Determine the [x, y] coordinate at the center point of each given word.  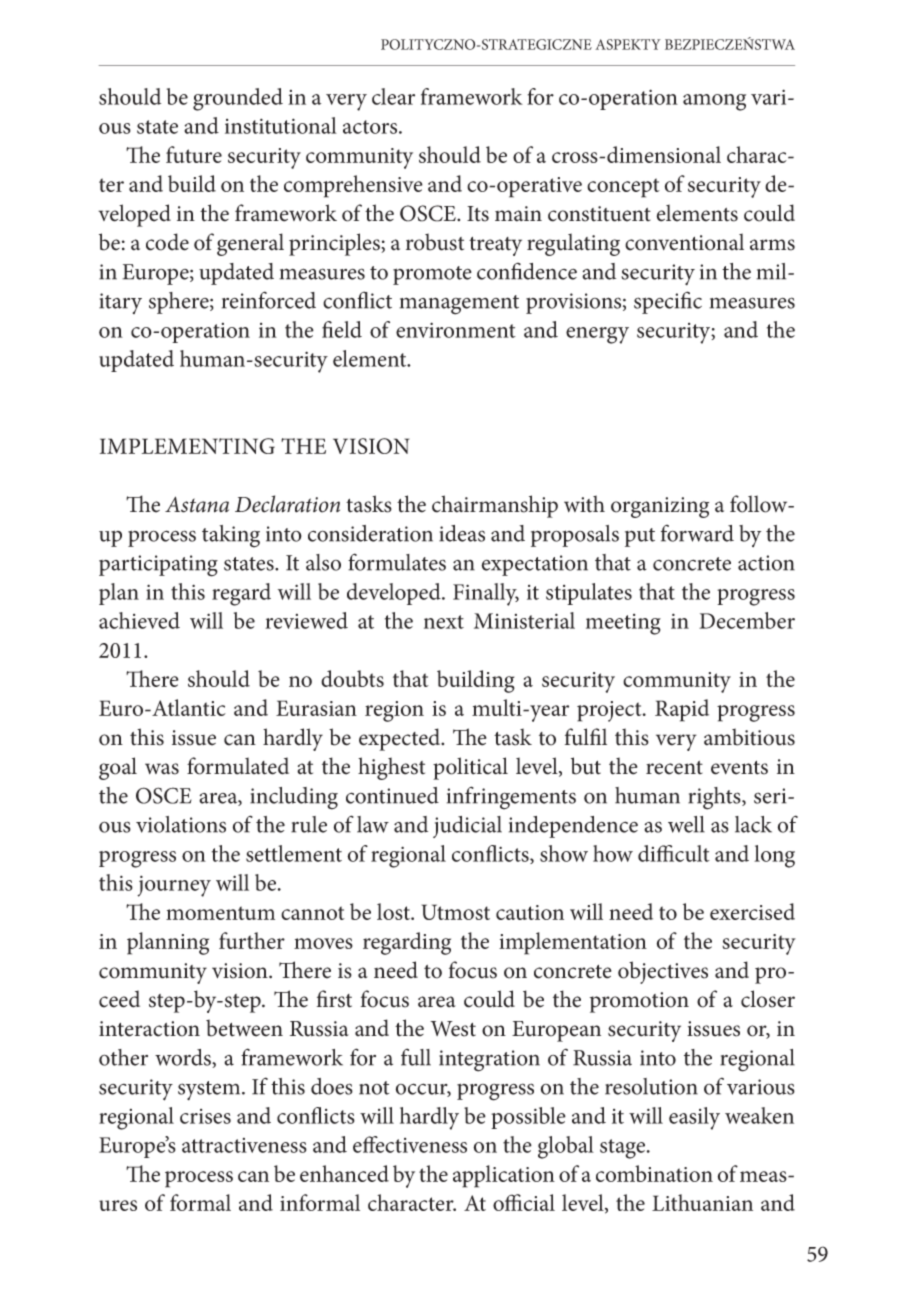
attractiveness [244, 1145]
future [194, 154]
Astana [197, 504]
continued [392, 795]
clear [393, 96]
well [686, 824]
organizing [660, 507]
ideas [462, 533]
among [714, 102]
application [504, 1176]
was [162, 769]
